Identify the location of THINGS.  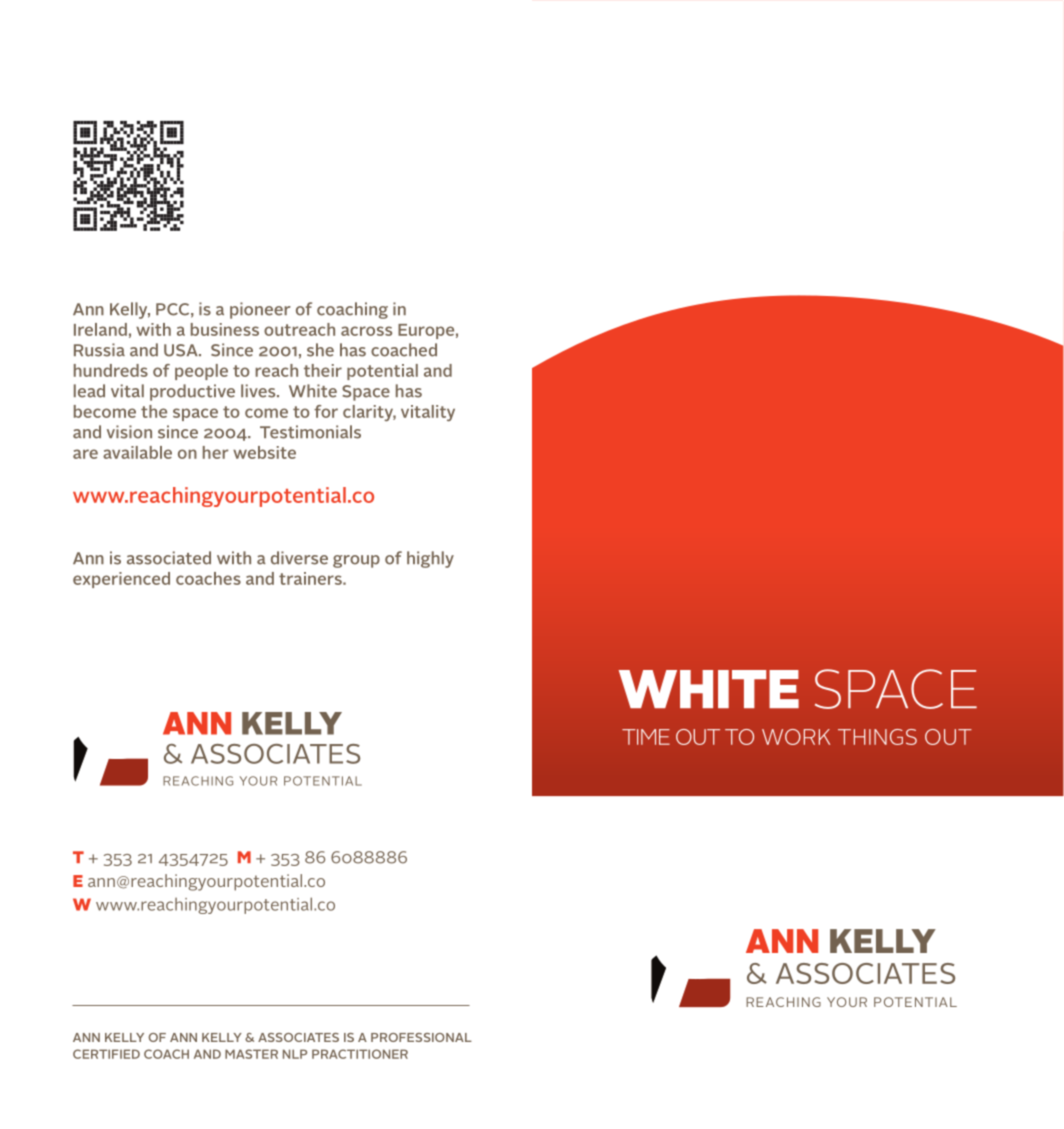
(877, 737).
